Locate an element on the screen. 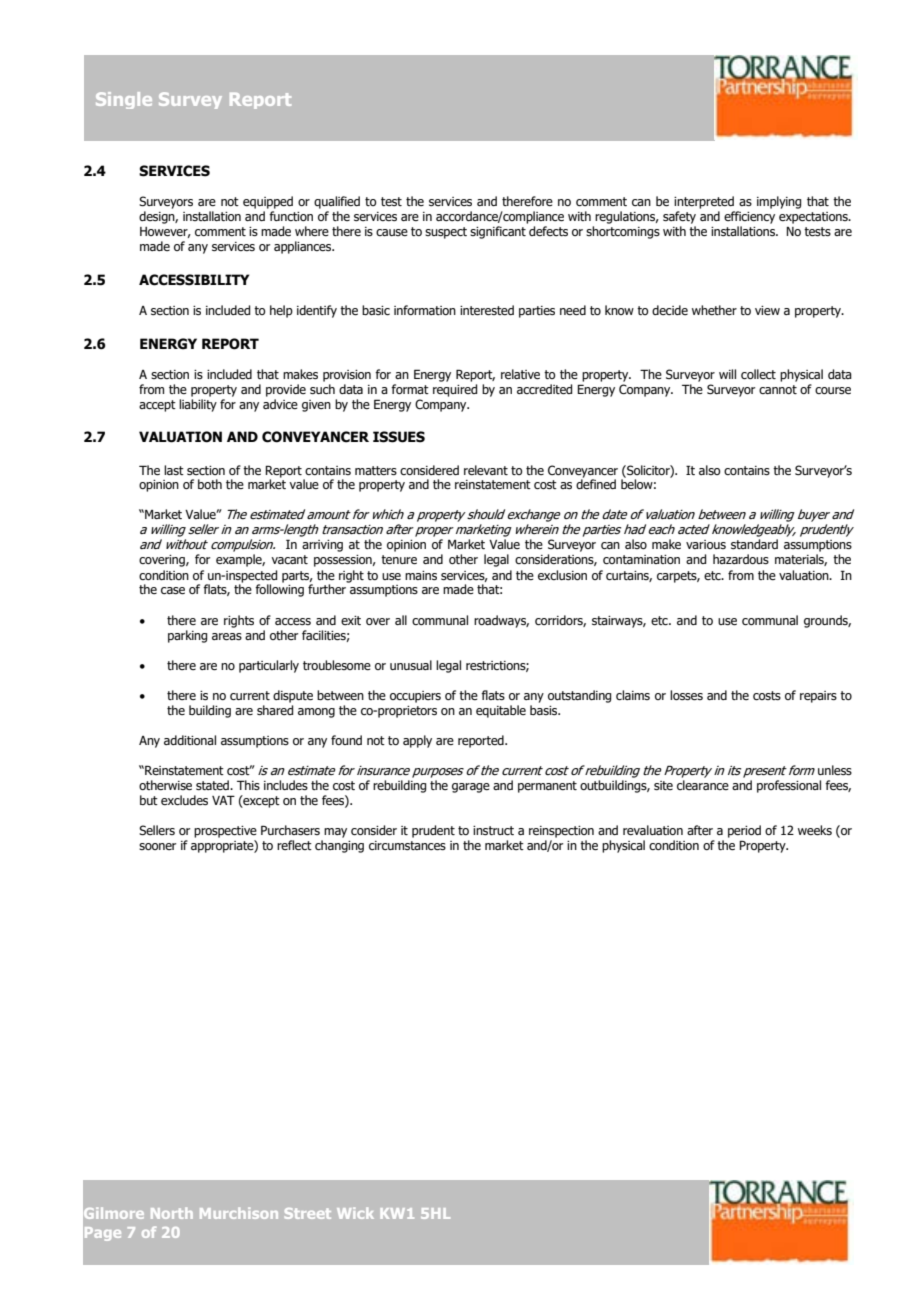 The height and width of the screenshot is (1308, 924). implying is located at coordinates (779, 202).
